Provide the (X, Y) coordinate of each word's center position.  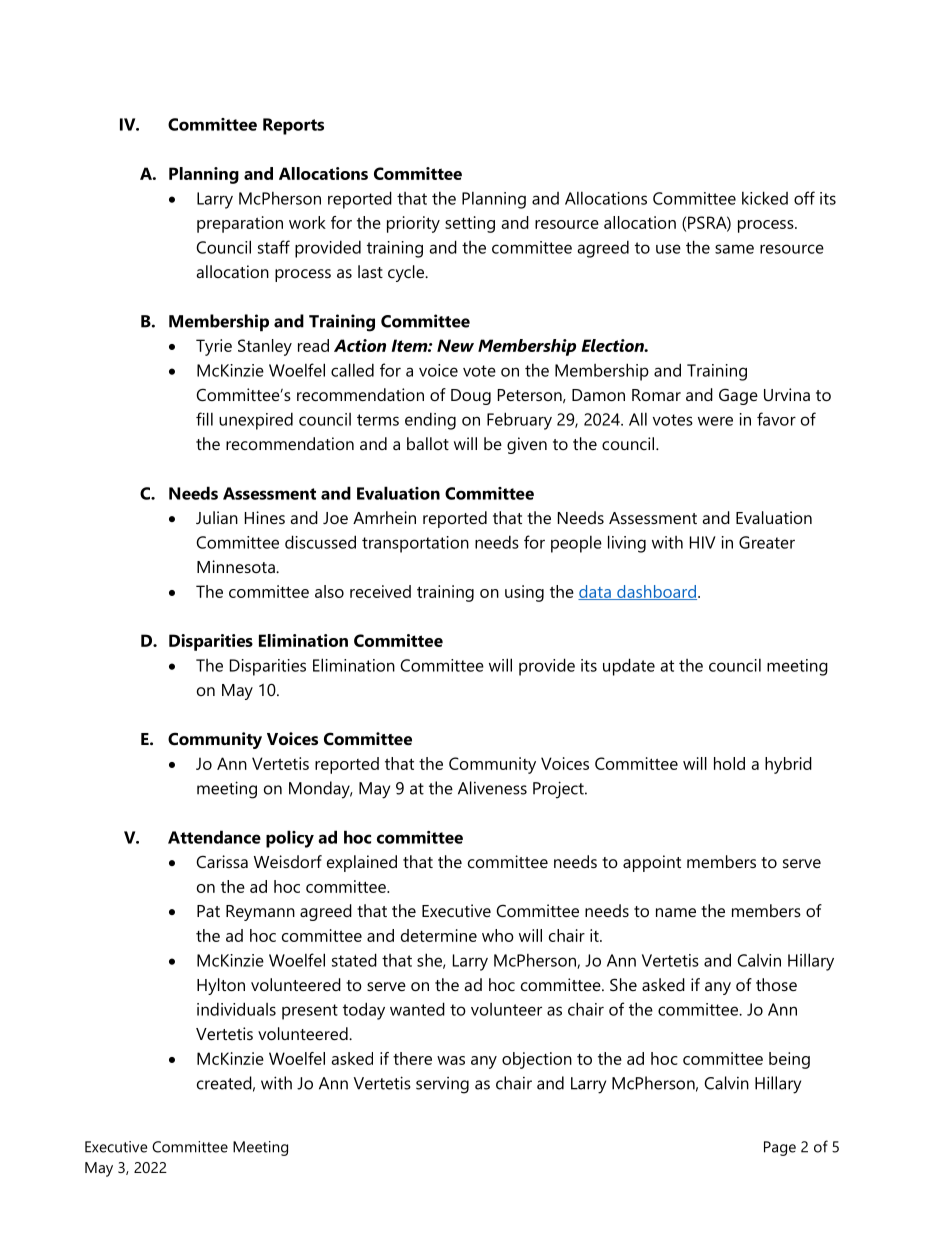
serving (442, 1085)
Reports (293, 126)
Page (780, 1148)
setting (470, 224)
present (310, 1012)
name (676, 912)
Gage (738, 396)
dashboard (656, 592)
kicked (765, 198)
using (524, 593)
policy (290, 839)
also (329, 591)
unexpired (256, 421)
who (498, 935)
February (519, 421)
